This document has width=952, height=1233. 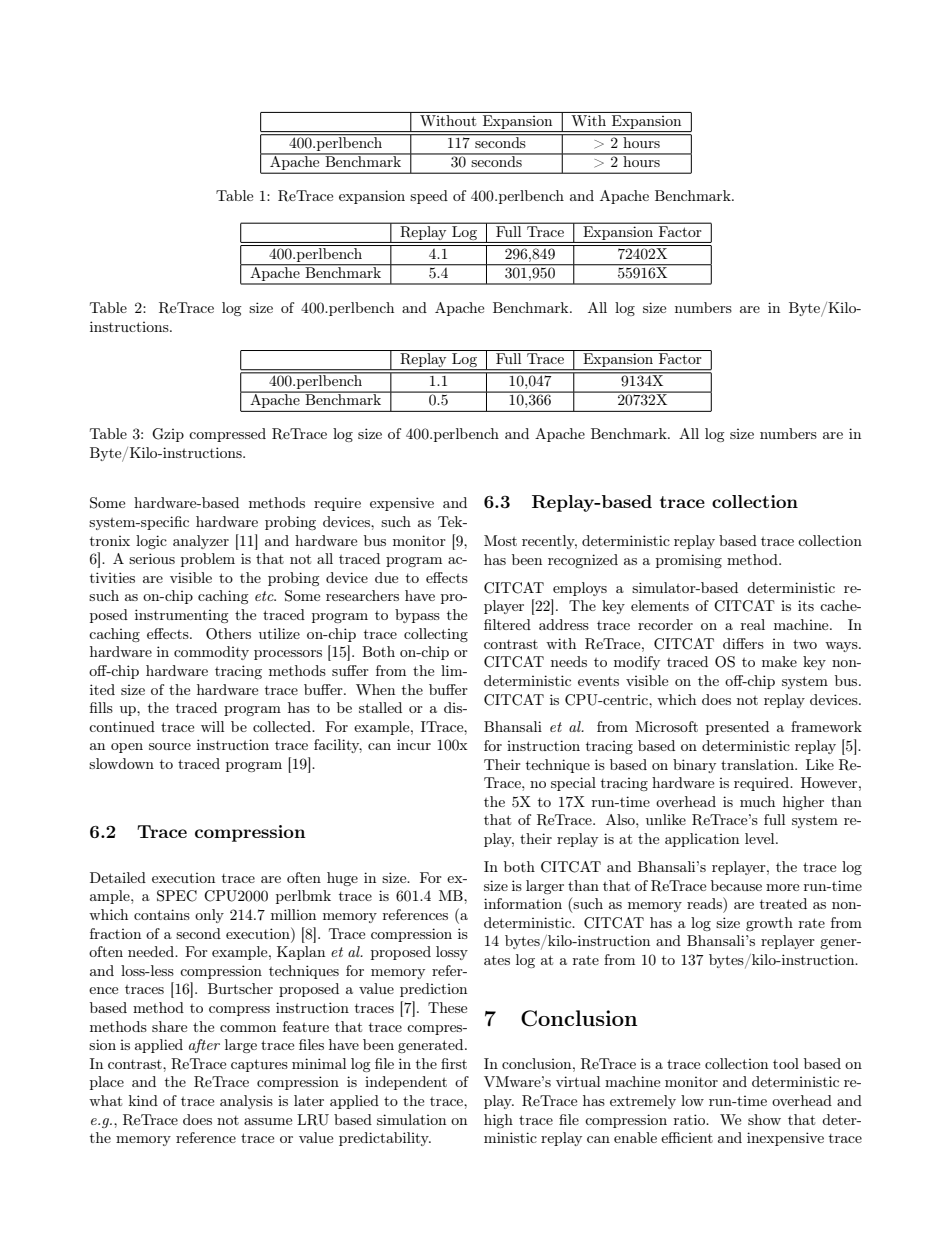 What do you see at coordinates (143, 1100) in the document?
I see `kind` at bounding box center [143, 1100].
